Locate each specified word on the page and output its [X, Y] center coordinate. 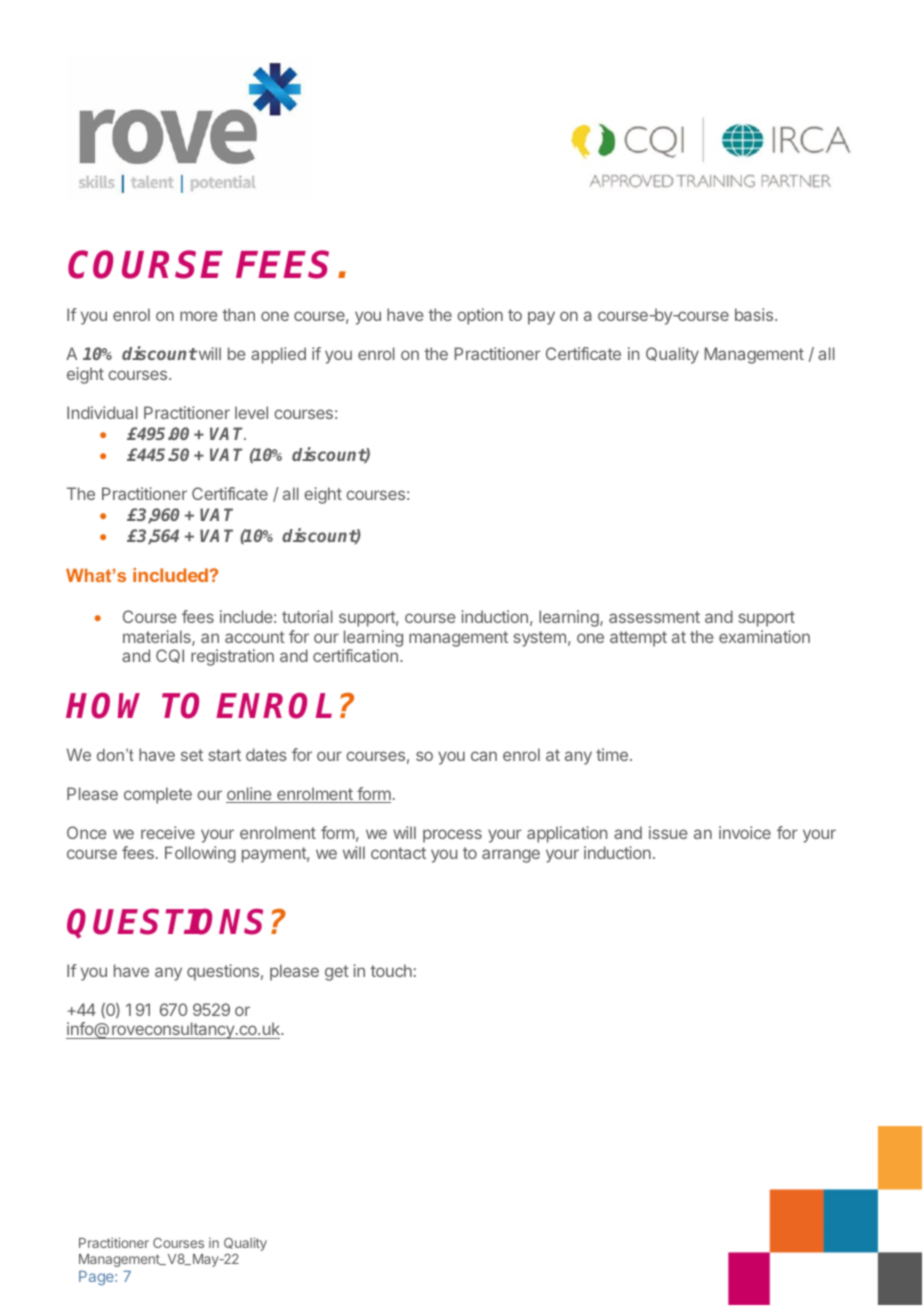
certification [355, 655]
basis [755, 314]
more [199, 316]
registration [232, 657]
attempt [638, 639]
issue [668, 832]
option [480, 316]
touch [391, 970]
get [337, 973]
